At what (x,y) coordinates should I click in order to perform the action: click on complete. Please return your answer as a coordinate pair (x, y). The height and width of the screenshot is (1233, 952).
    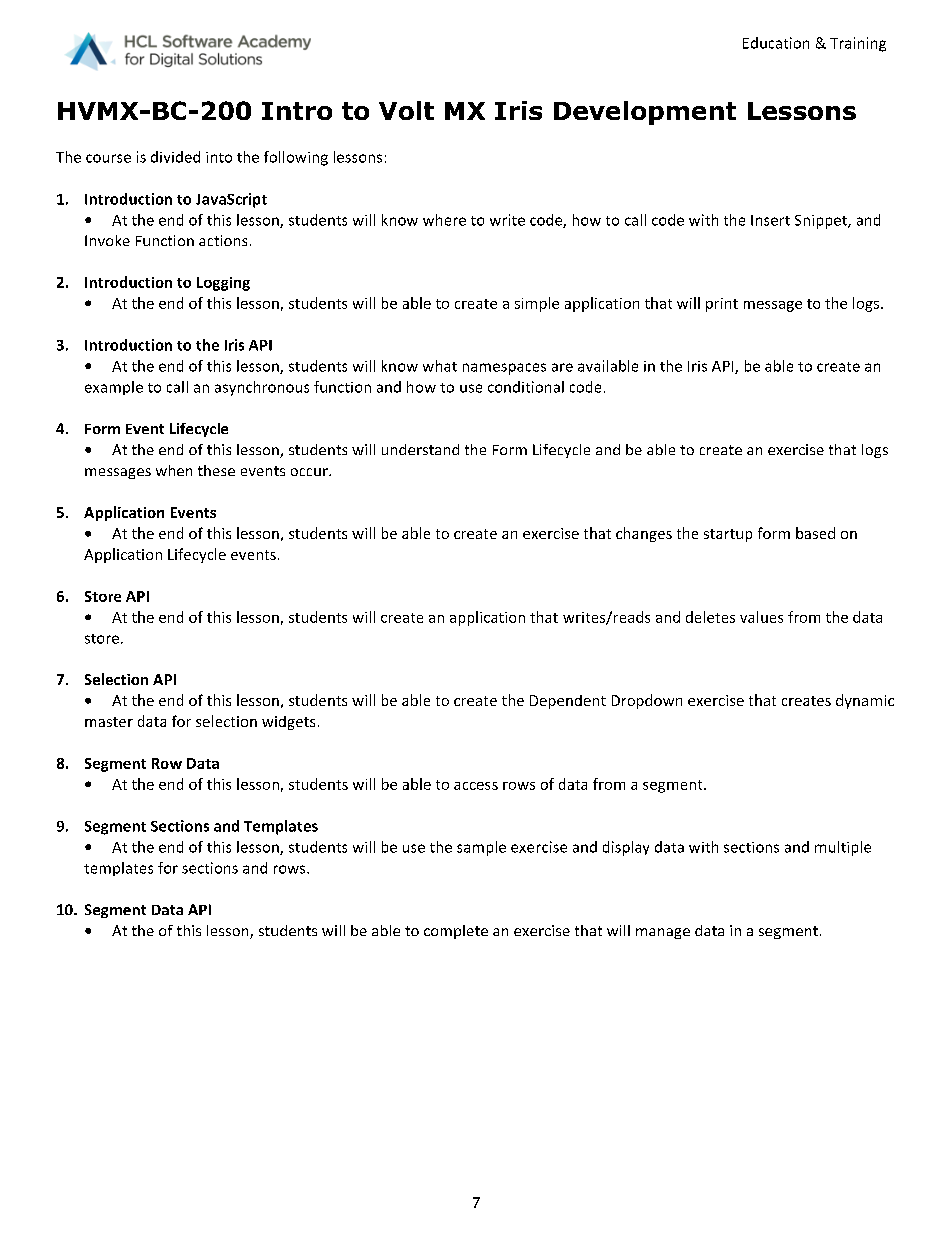
    Looking at the image, I should click on (456, 932).
